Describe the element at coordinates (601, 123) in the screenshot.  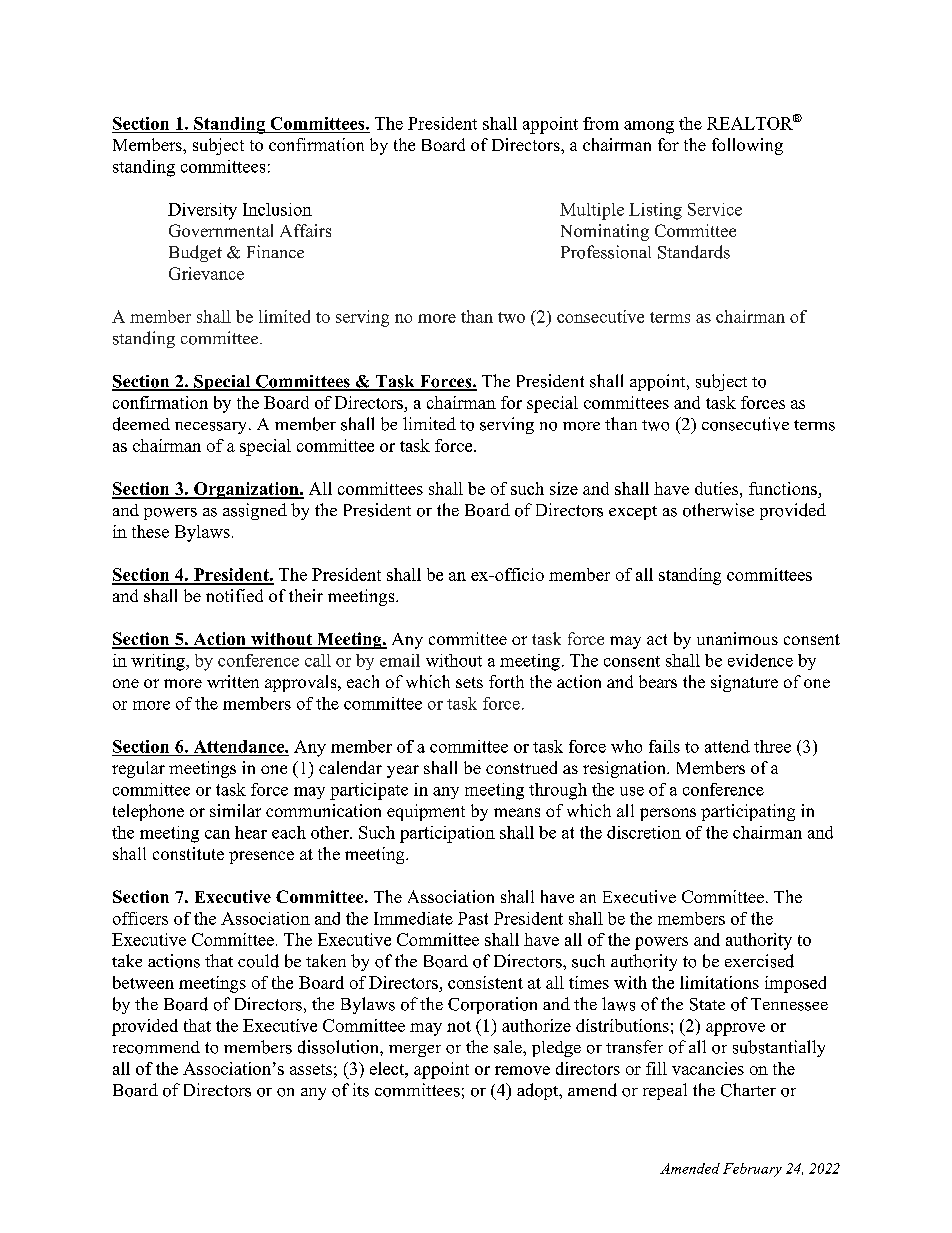
I see `from` at that location.
